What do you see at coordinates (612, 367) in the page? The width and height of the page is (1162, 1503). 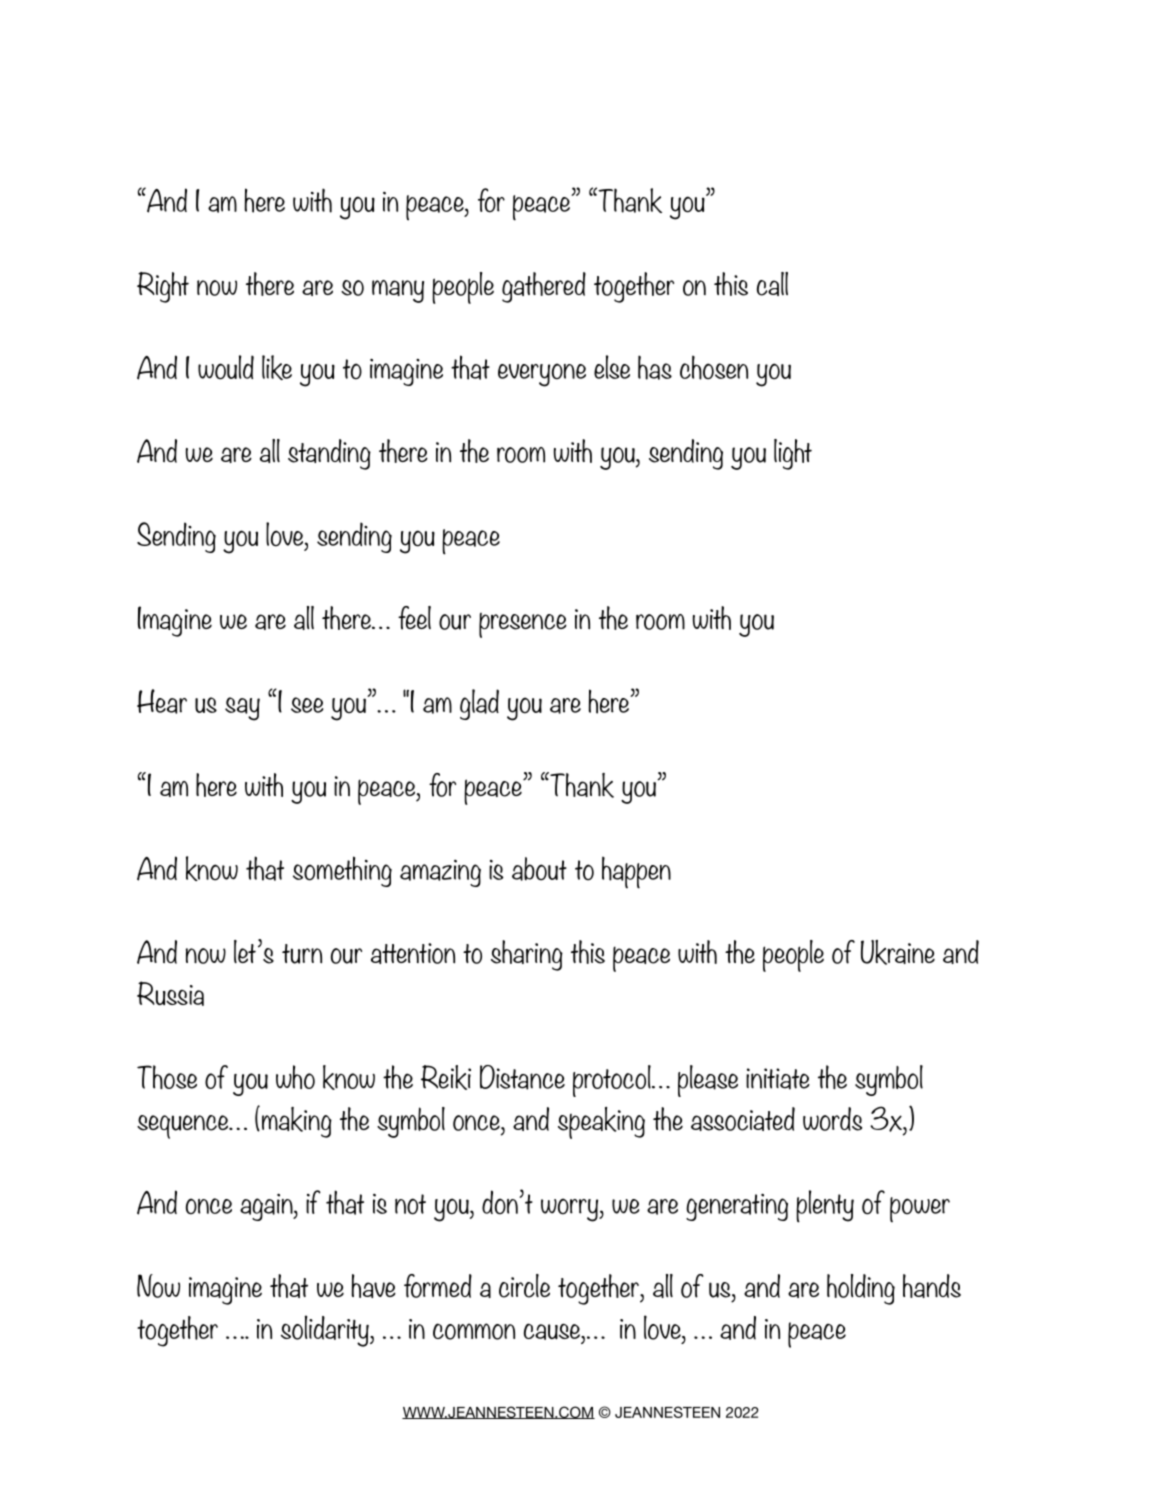 I see `else` at bounding box center [612, 367].
